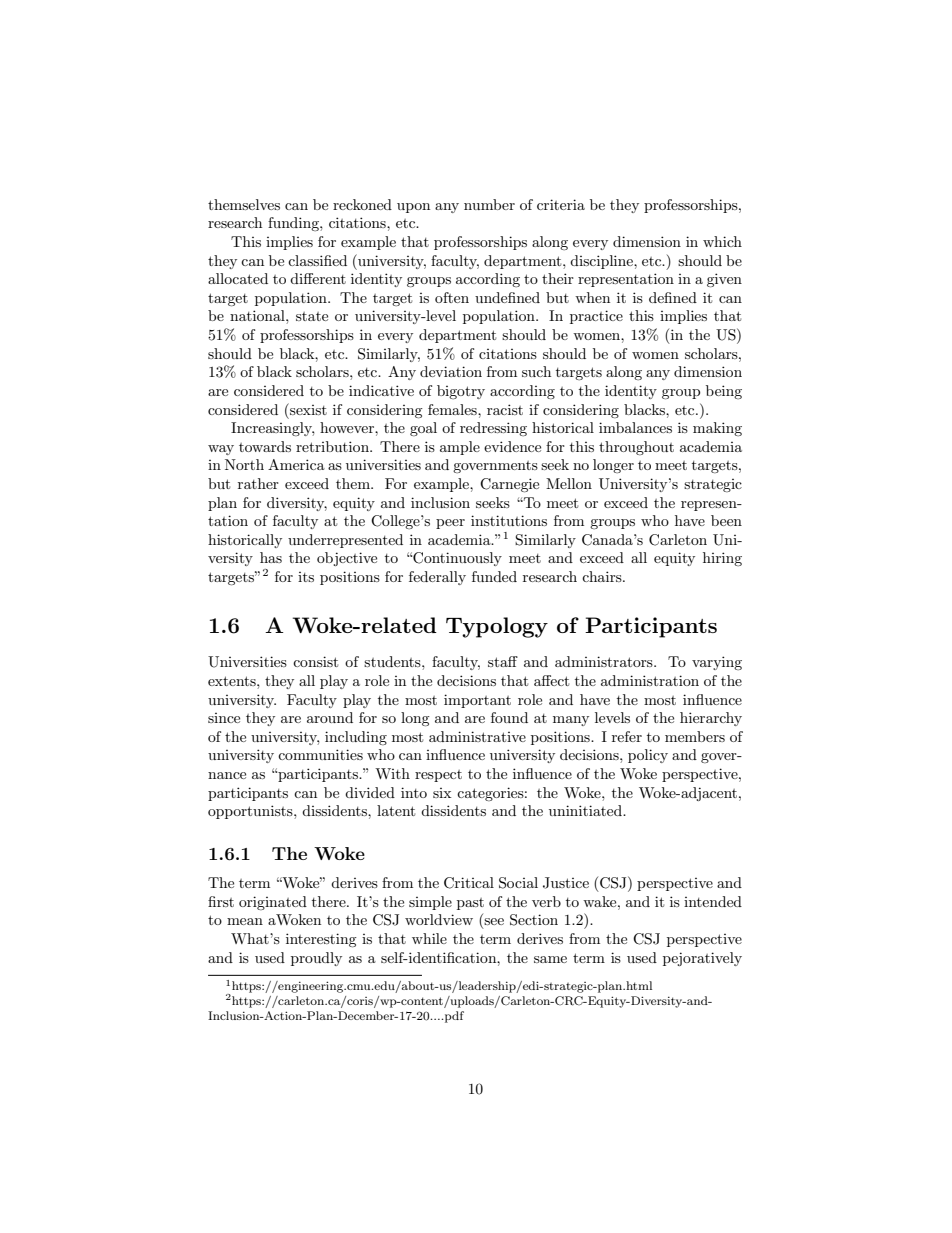 The height and width of the screenshot is (1233, 952). I want to click on classified, so click(317, 260).
